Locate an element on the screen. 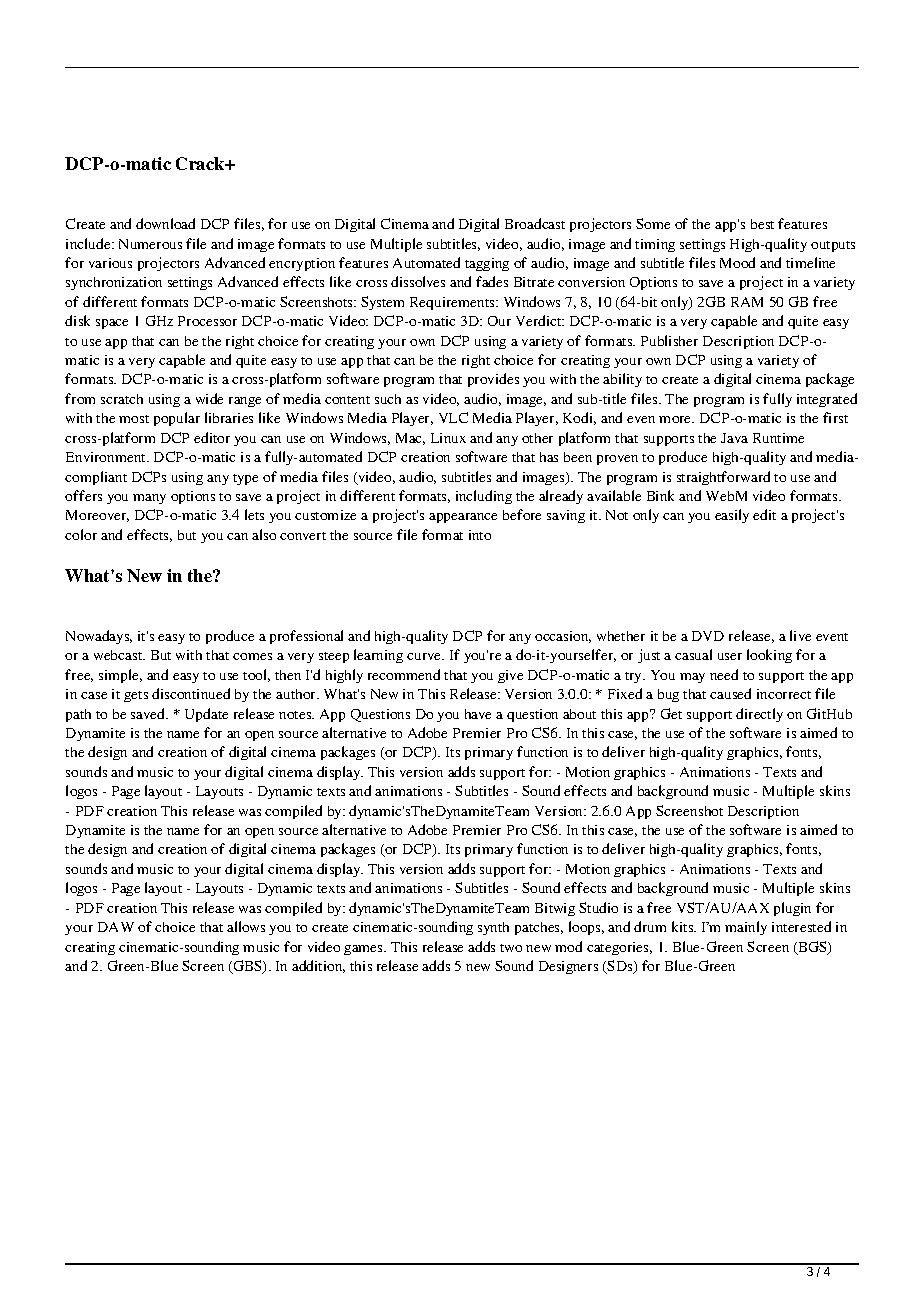 The image size is (924, 1308). Crack is located at coordinates (201, 163).
